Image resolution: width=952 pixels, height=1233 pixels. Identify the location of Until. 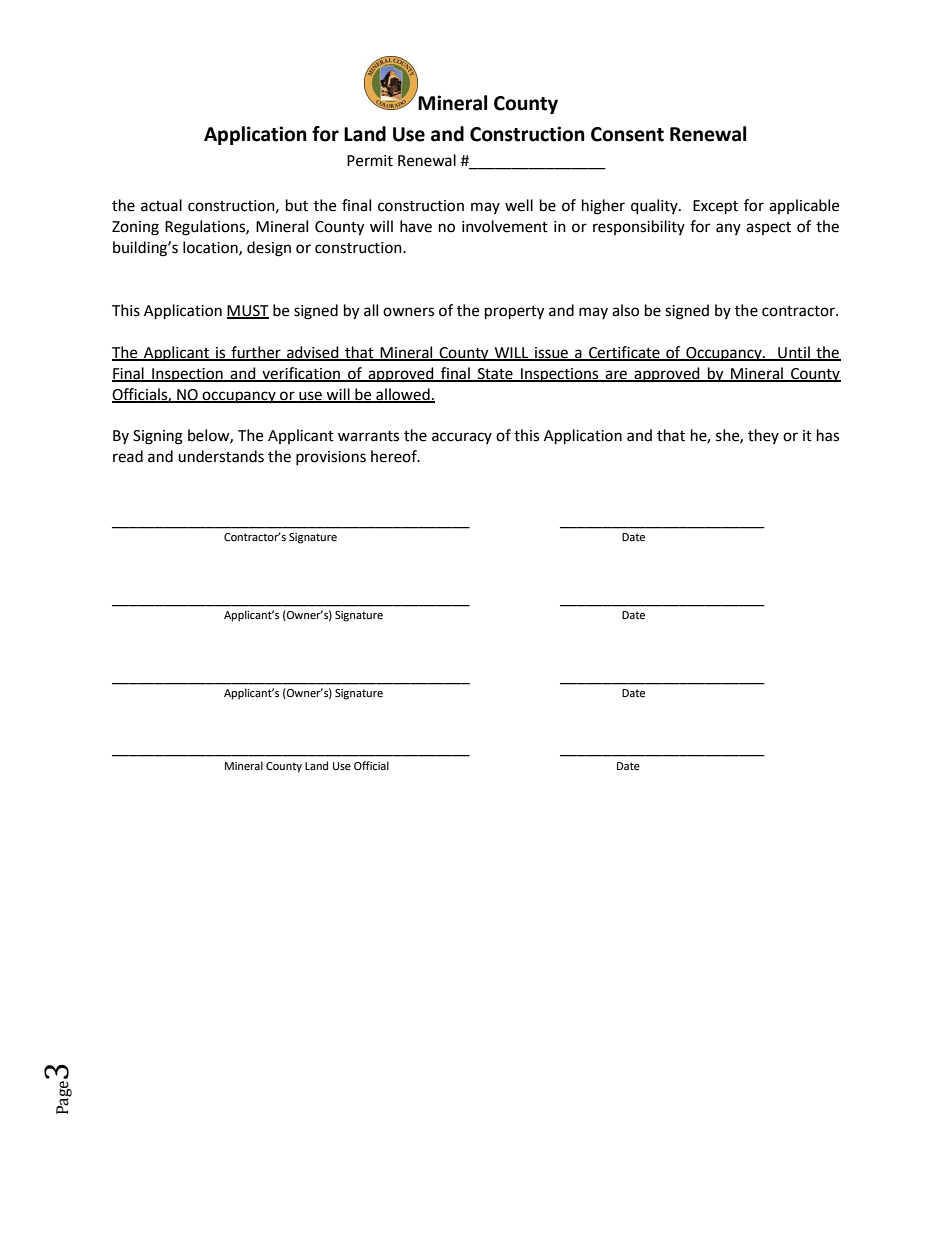
(794, 353).
